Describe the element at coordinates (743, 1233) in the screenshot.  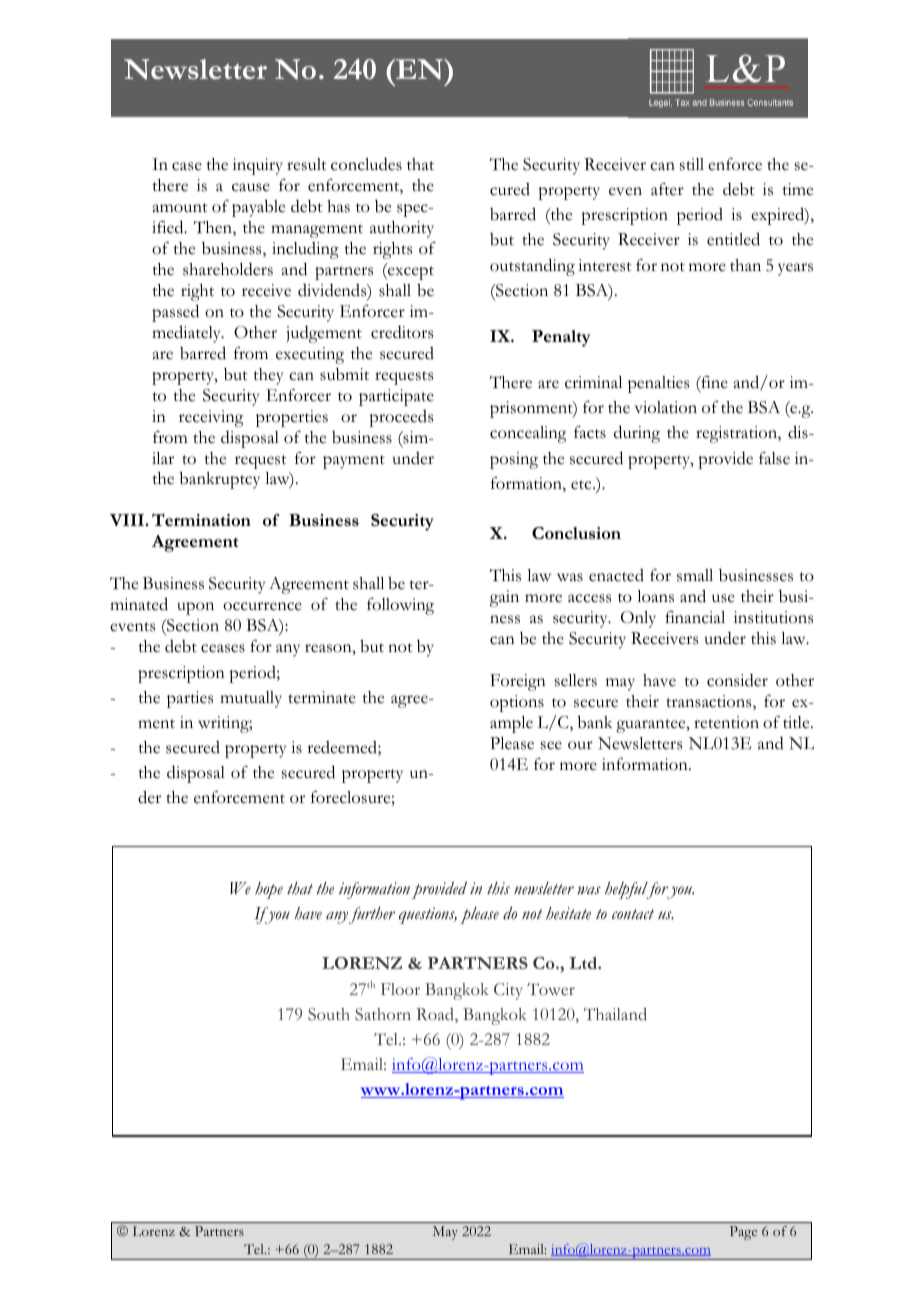
I see `Page` at that location.
